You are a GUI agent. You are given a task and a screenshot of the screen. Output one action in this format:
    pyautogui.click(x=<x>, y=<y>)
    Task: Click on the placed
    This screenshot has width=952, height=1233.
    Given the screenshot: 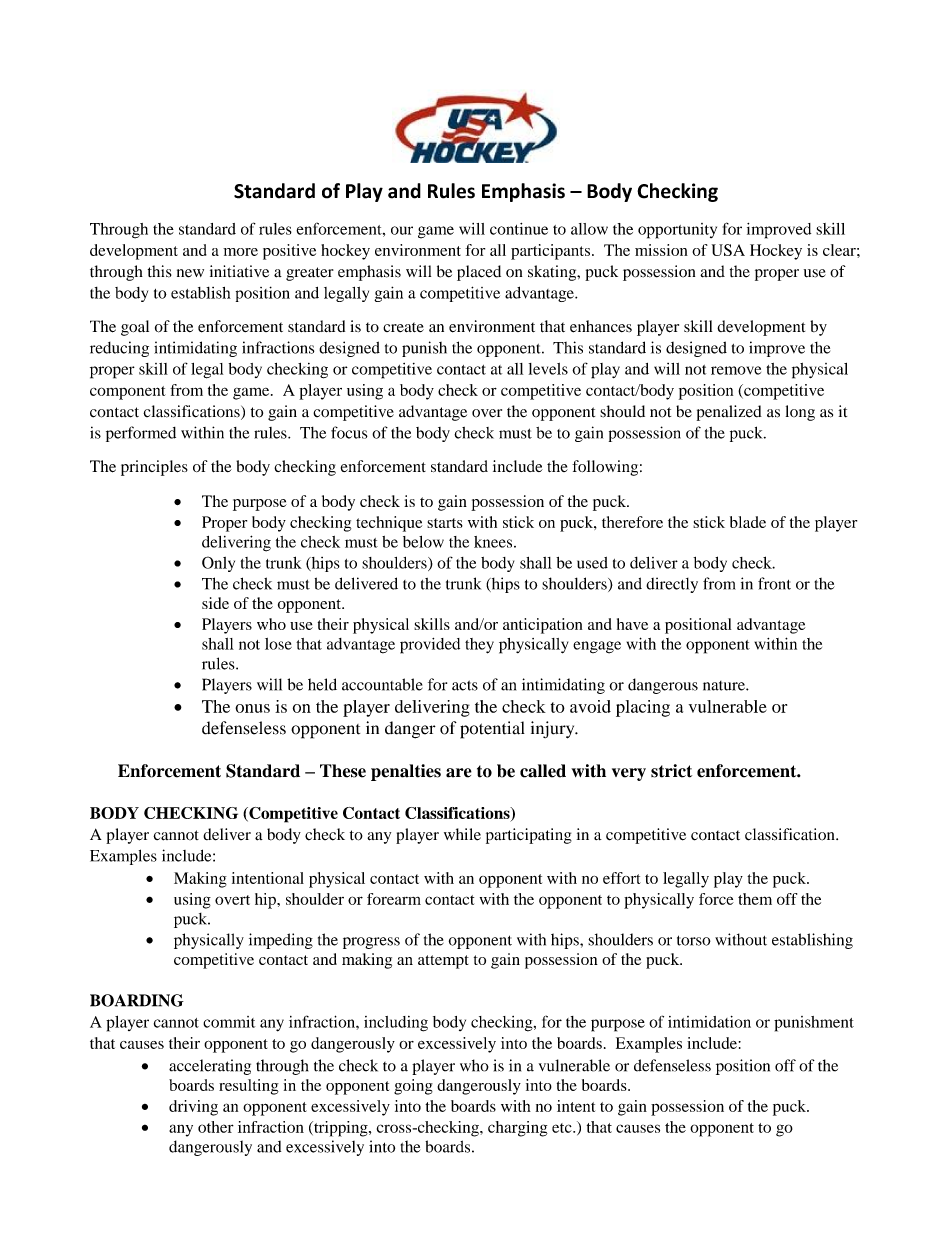 What is the action you would take?
    pyautogui.click(x=479, y=273)
